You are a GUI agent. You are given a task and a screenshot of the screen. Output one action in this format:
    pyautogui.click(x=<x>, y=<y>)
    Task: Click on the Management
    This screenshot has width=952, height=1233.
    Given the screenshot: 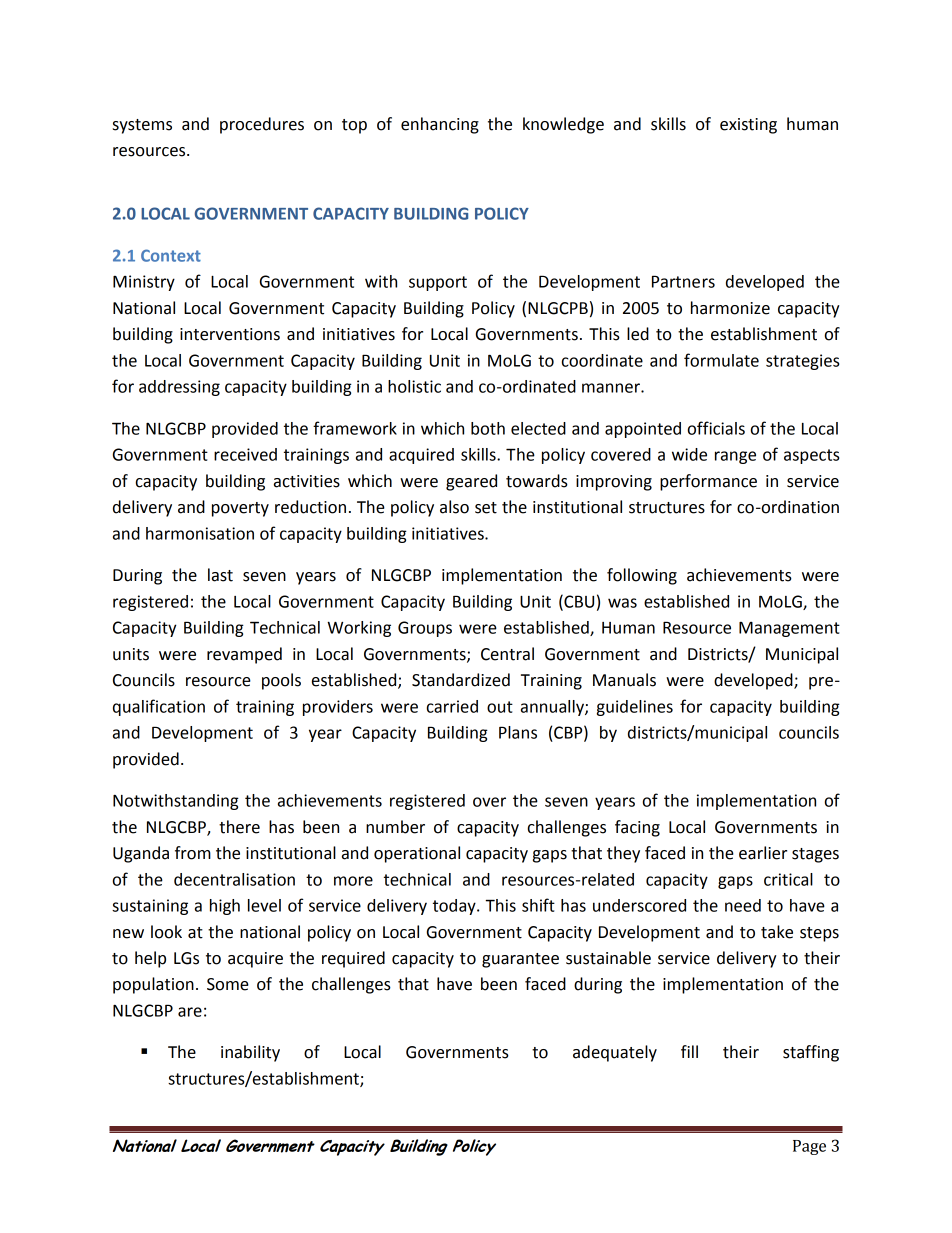 What is the action you would take?
    pyautogui.click(x=789, y=629)
